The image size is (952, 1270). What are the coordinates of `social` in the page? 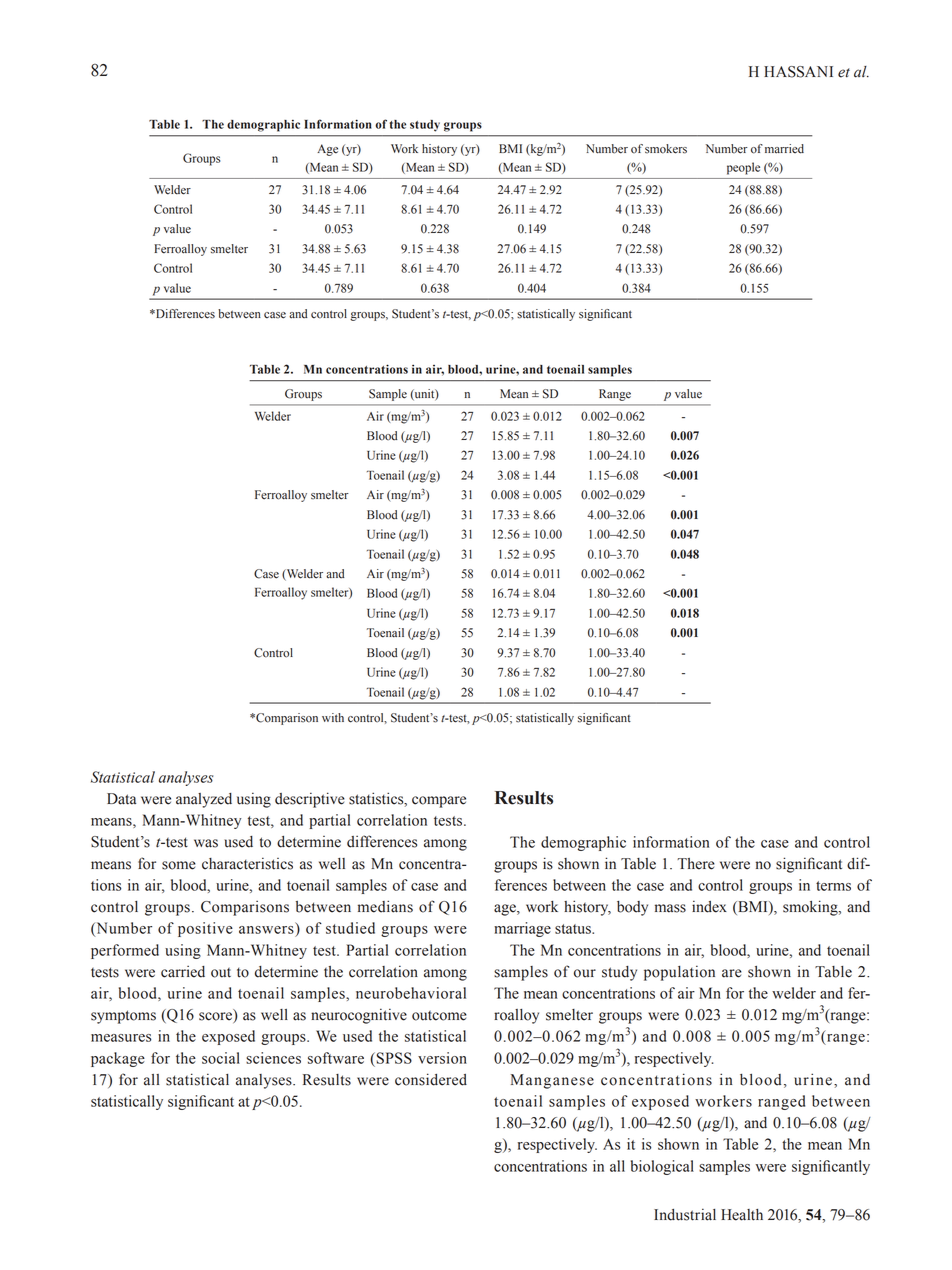 It's located at (221, 1058).
